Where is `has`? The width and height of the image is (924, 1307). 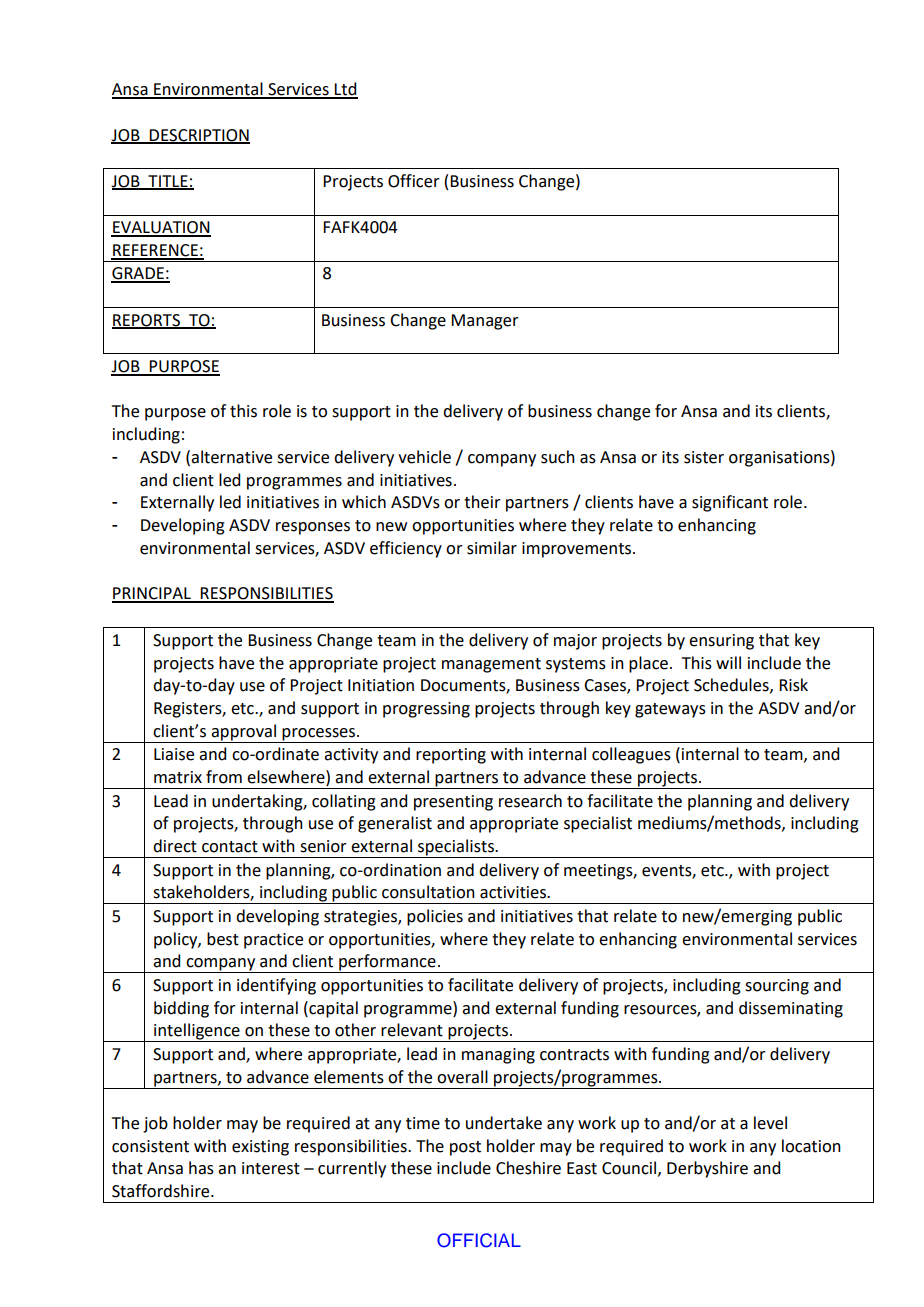
has is located at coordinates (201, 1168).
